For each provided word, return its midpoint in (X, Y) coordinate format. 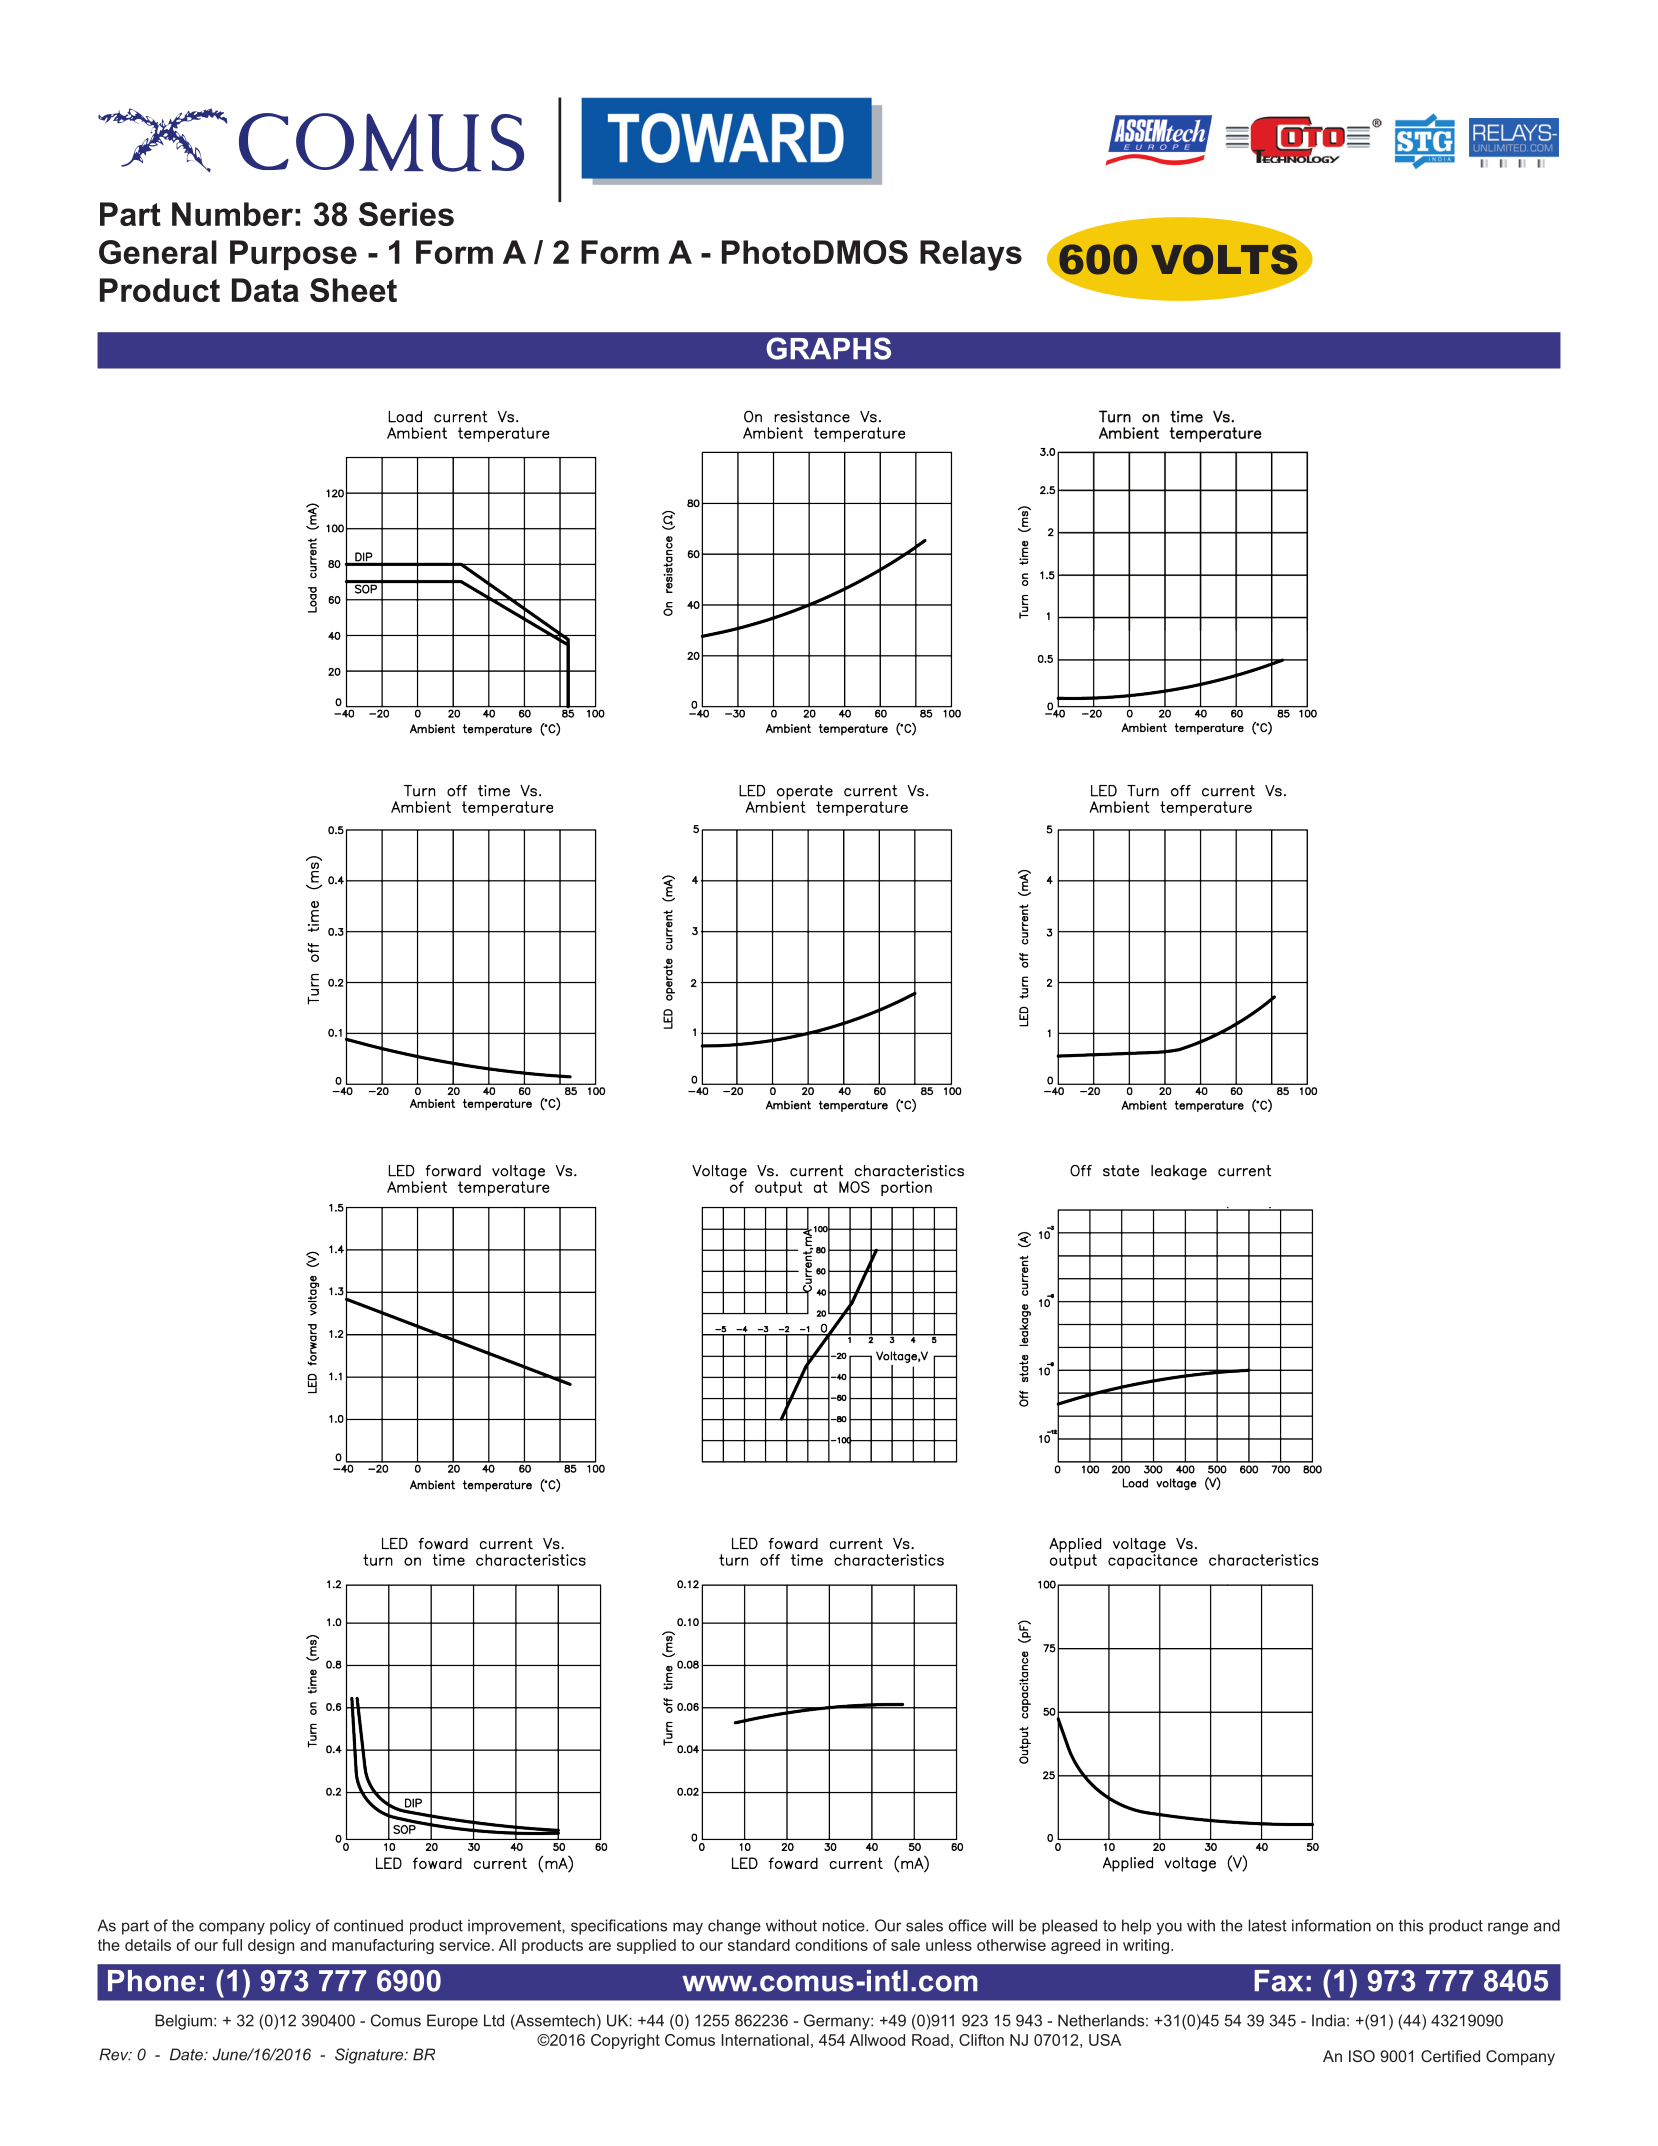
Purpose (293, 255)
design (271, 1946)
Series (406, 214)
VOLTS (1224, 259)
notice (845, 1925)
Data (265, 290)
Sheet (353, 290)
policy (290, 1927)
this (1411, 1925)
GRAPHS (828, 348)
